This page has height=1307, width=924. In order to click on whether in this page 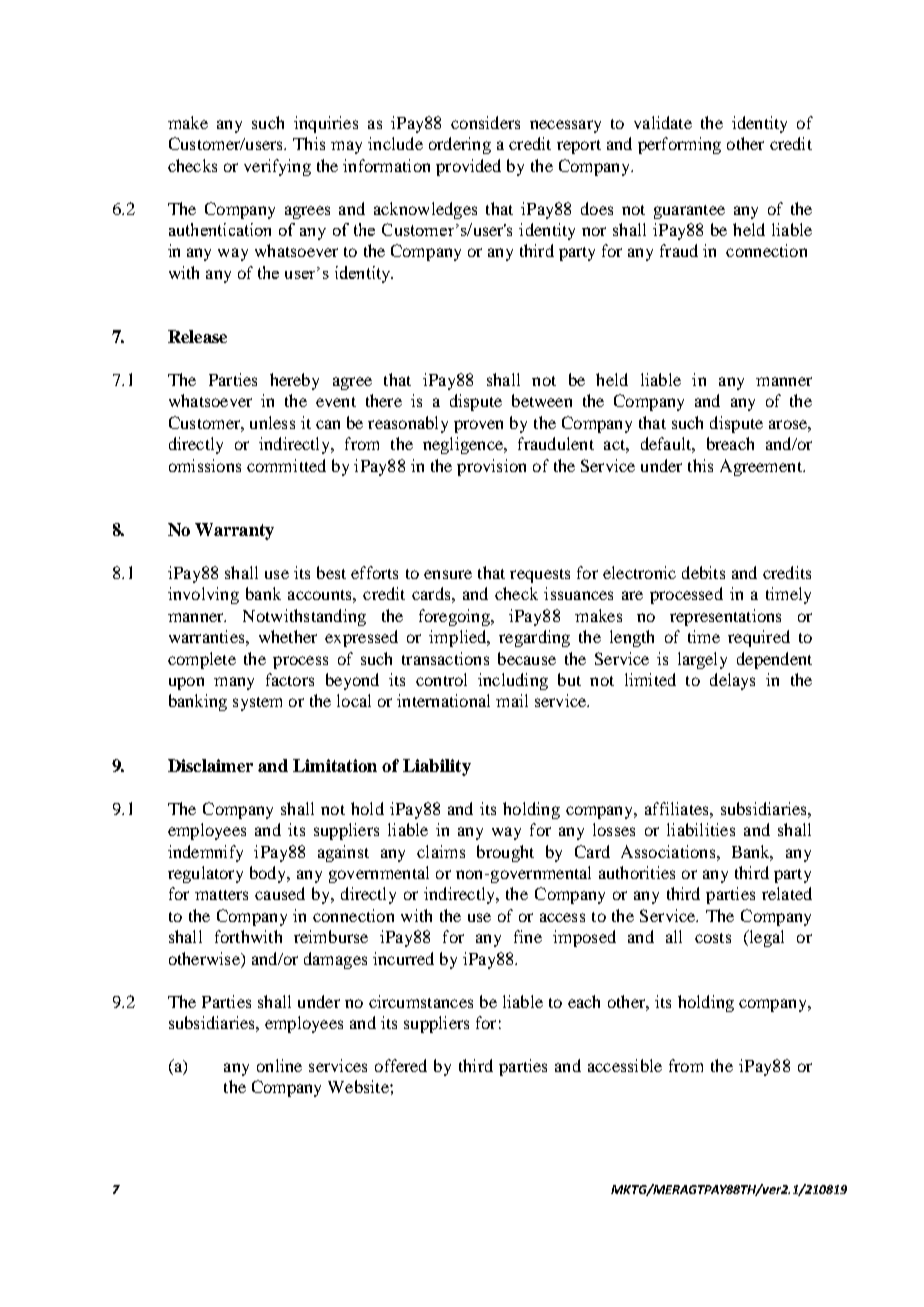, I will do `click(288, 636)`.
